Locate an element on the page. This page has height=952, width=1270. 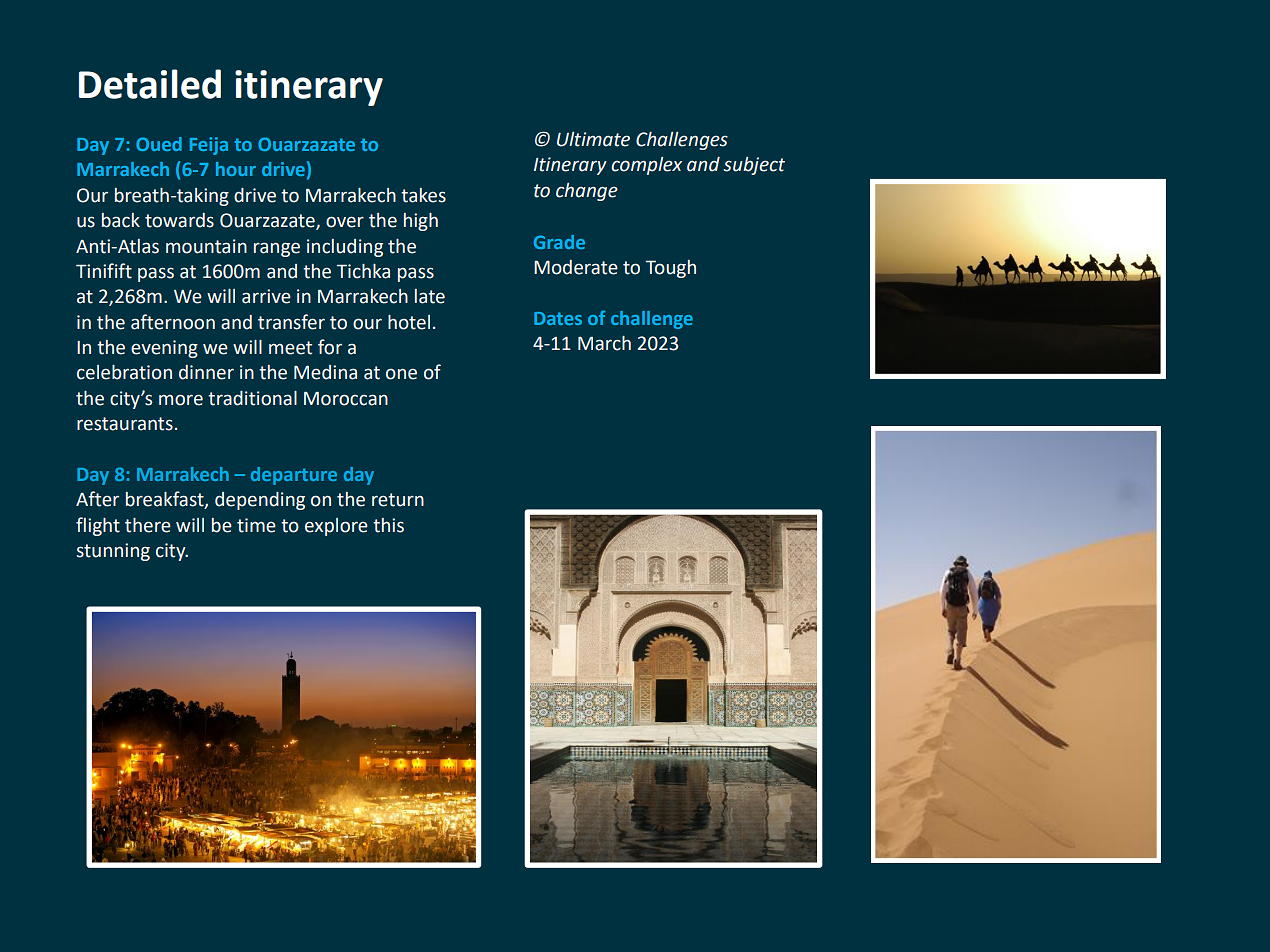
this is located at coordinates (388, 525).
